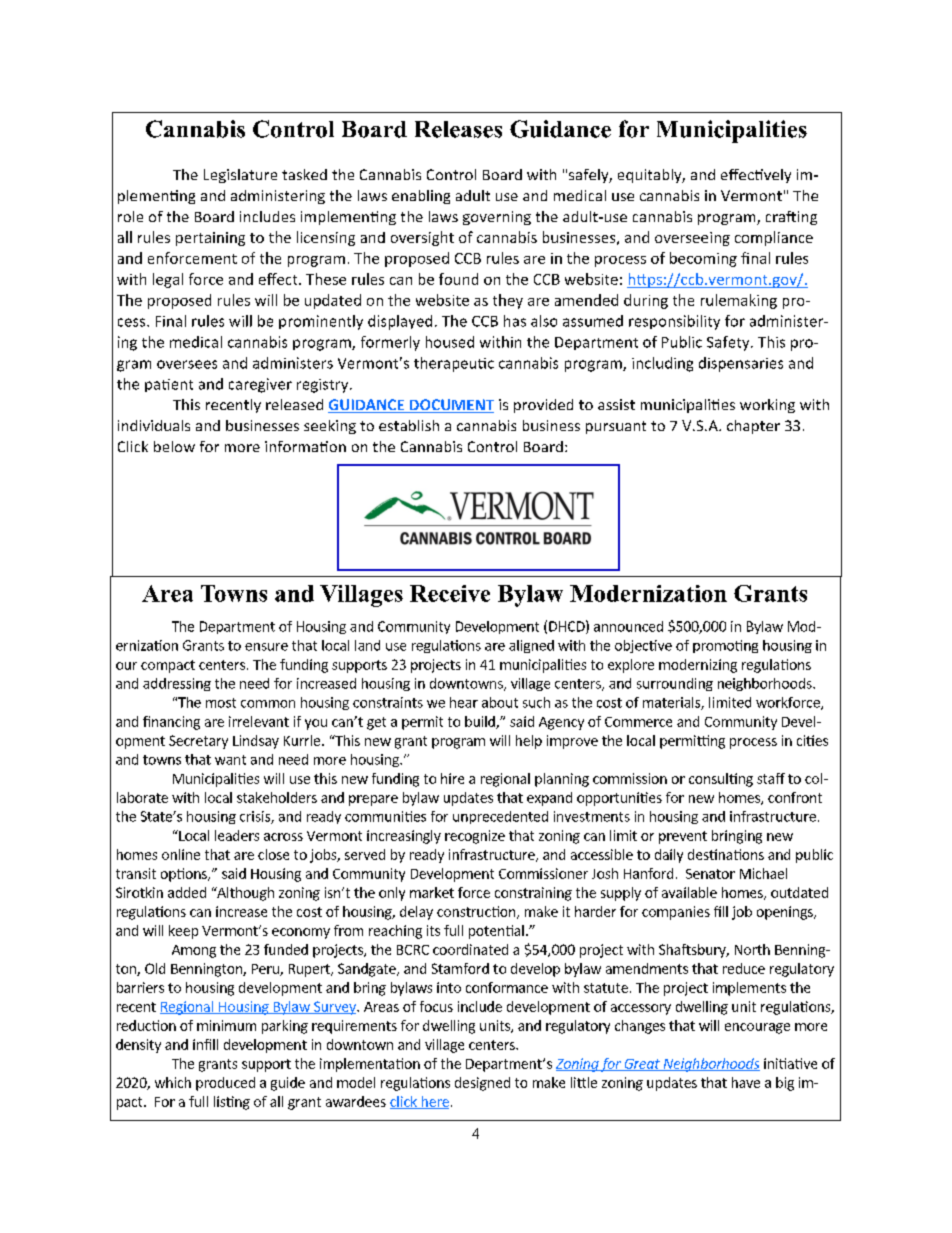  What do you see at coordinates (753, 427) in the screenshot?
I see `chapter` at bounding box center [753, 427].
